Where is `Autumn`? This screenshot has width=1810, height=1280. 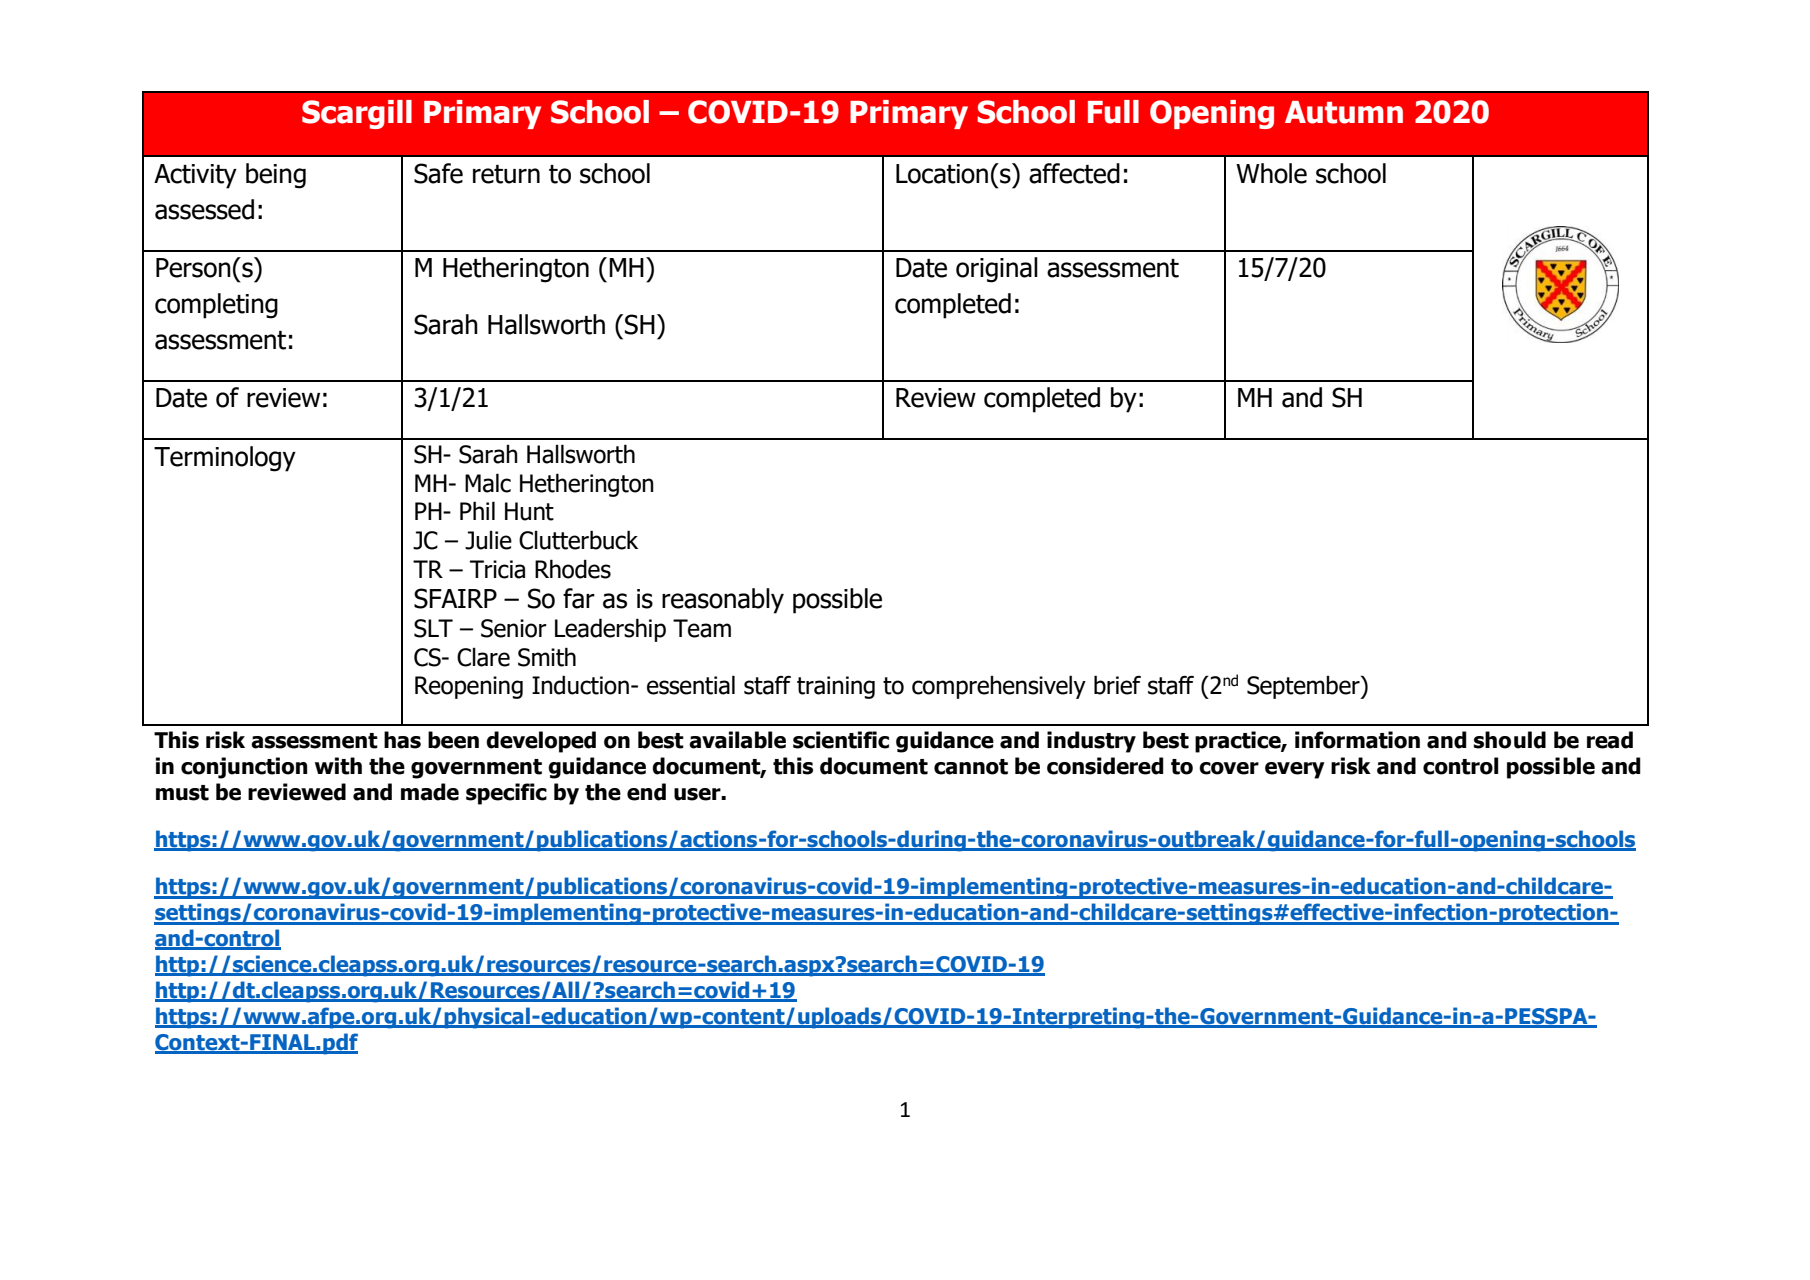 Autumn is located at coordinates (1344, 112).
